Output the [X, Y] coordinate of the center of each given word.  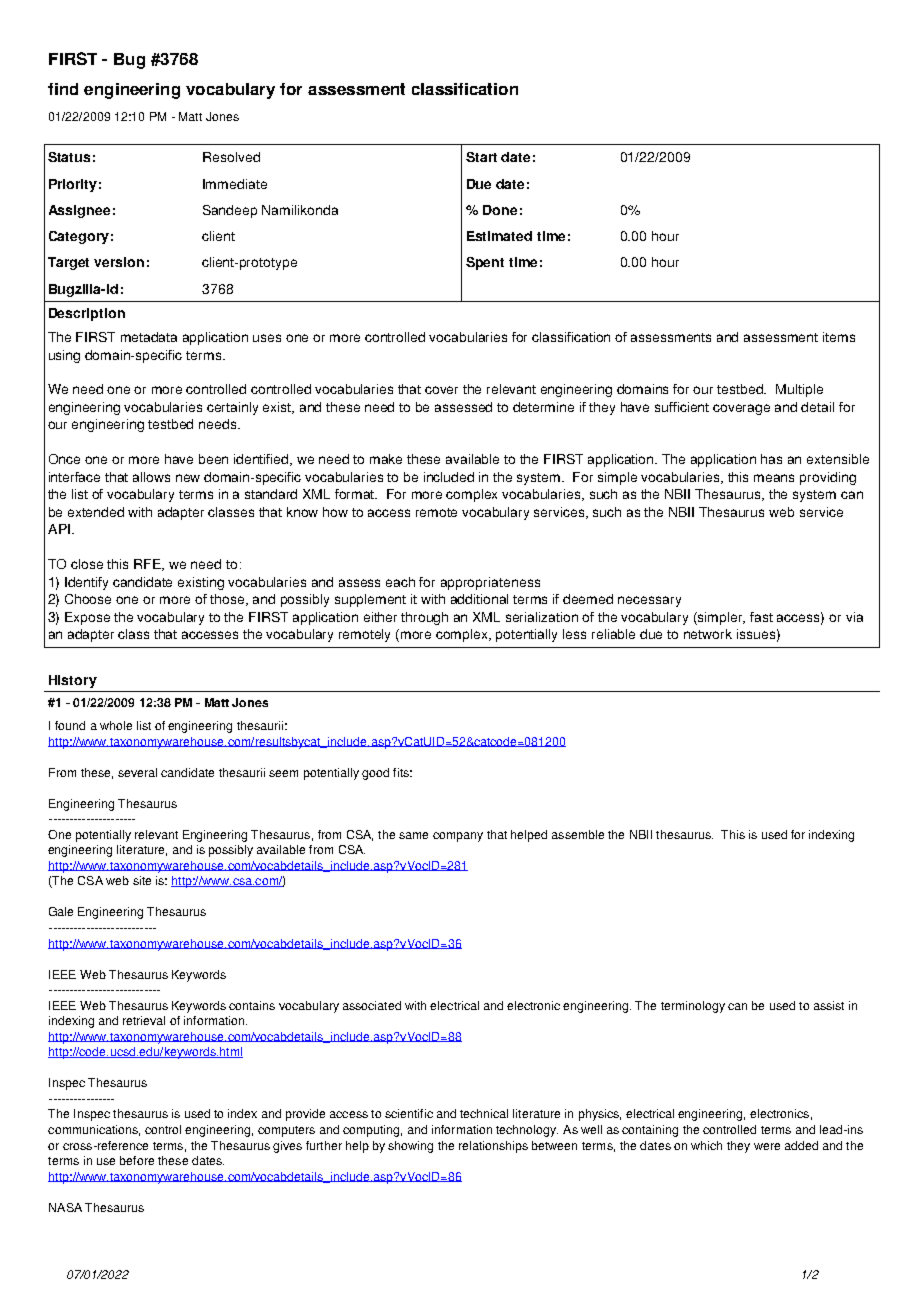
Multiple [799, 390]
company [458, 837]
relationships [493, 1147]
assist [829, 1005]
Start [481, 157]
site [142, 880]
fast [761, 617]
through [424, 618]
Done [500, 210]
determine [543, 407]
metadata [149, 337]
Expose [87, 618]
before [137, 1160]
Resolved [231, 157]
